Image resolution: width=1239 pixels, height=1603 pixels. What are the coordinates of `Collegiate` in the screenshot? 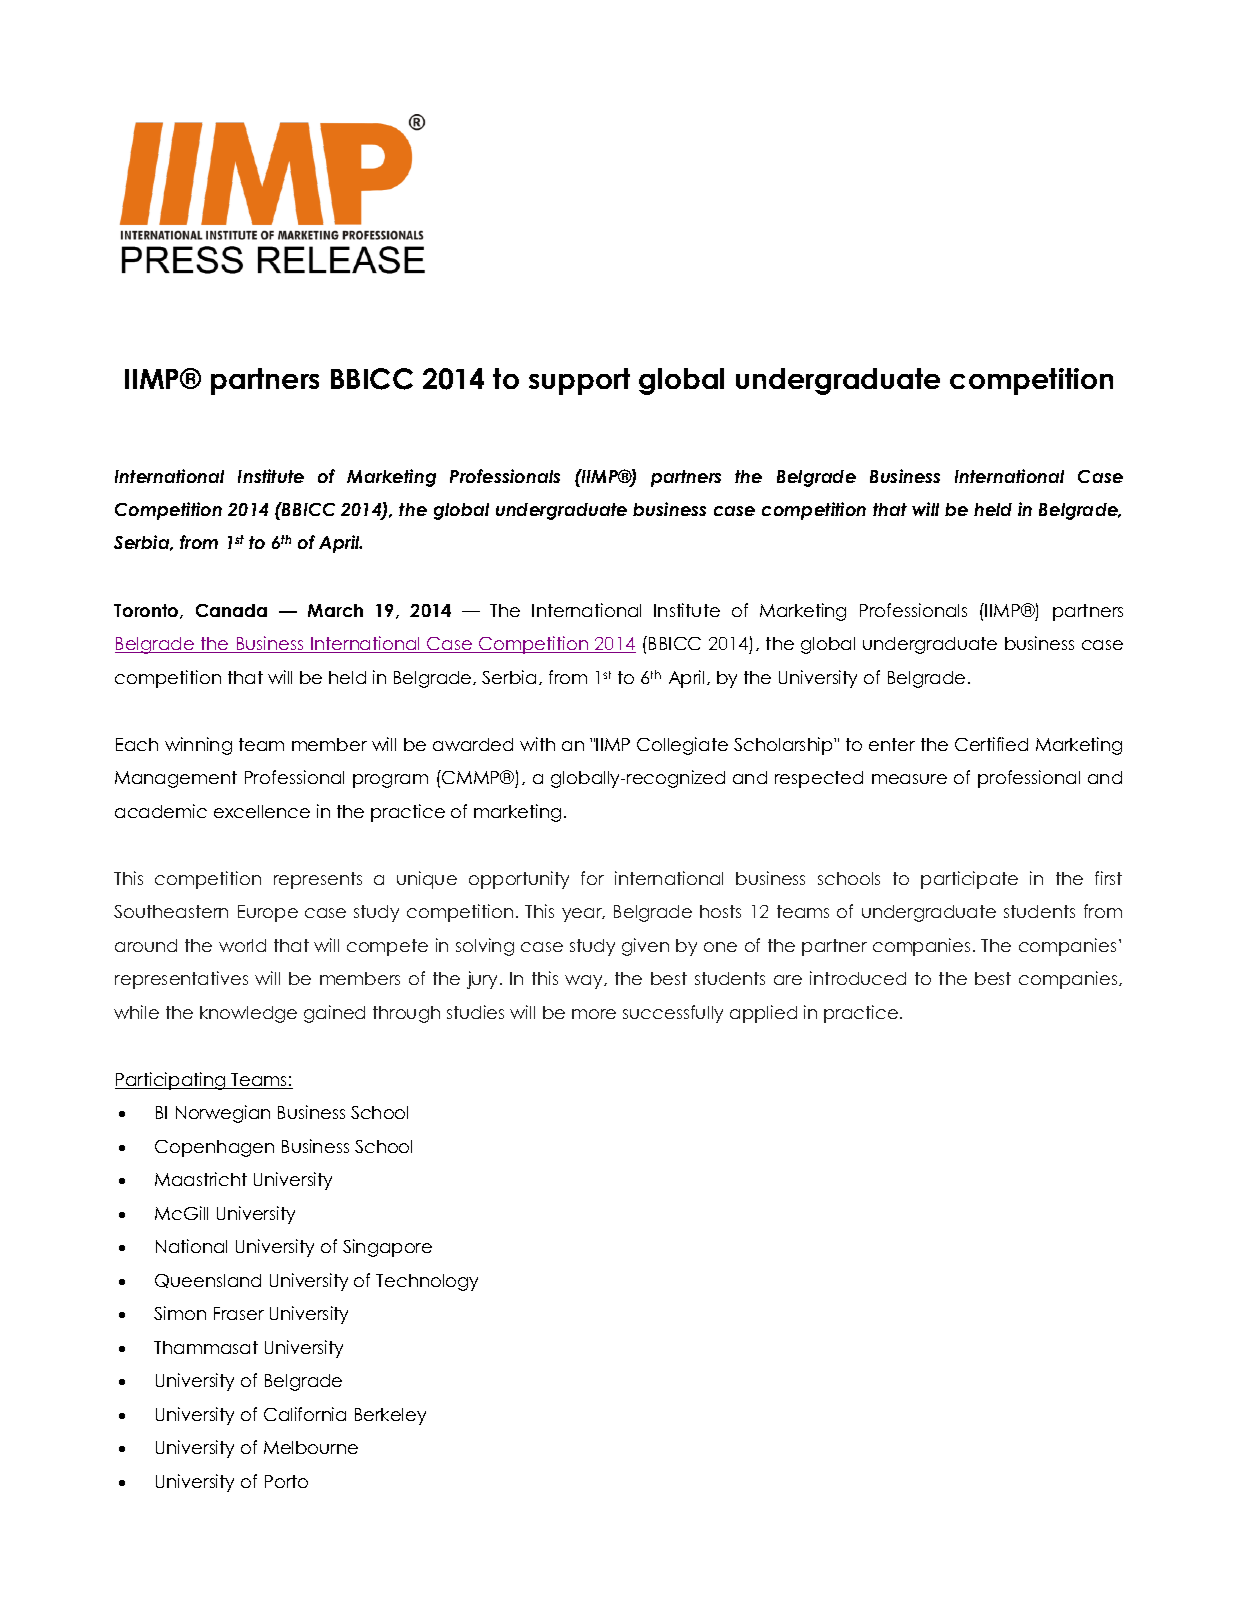 It's located at (682, 746).
